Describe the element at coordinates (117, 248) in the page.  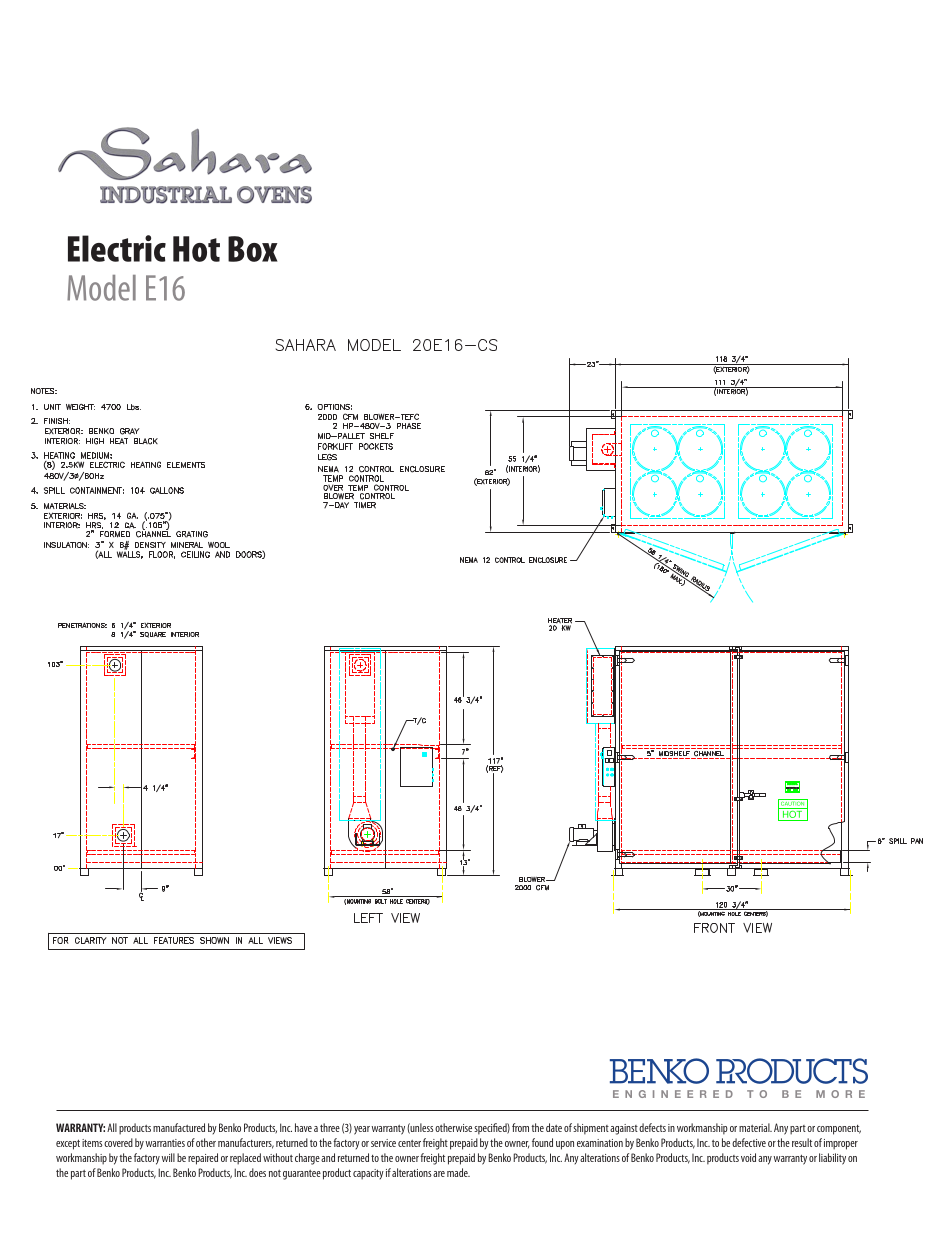
I see `Electric` at that location.
